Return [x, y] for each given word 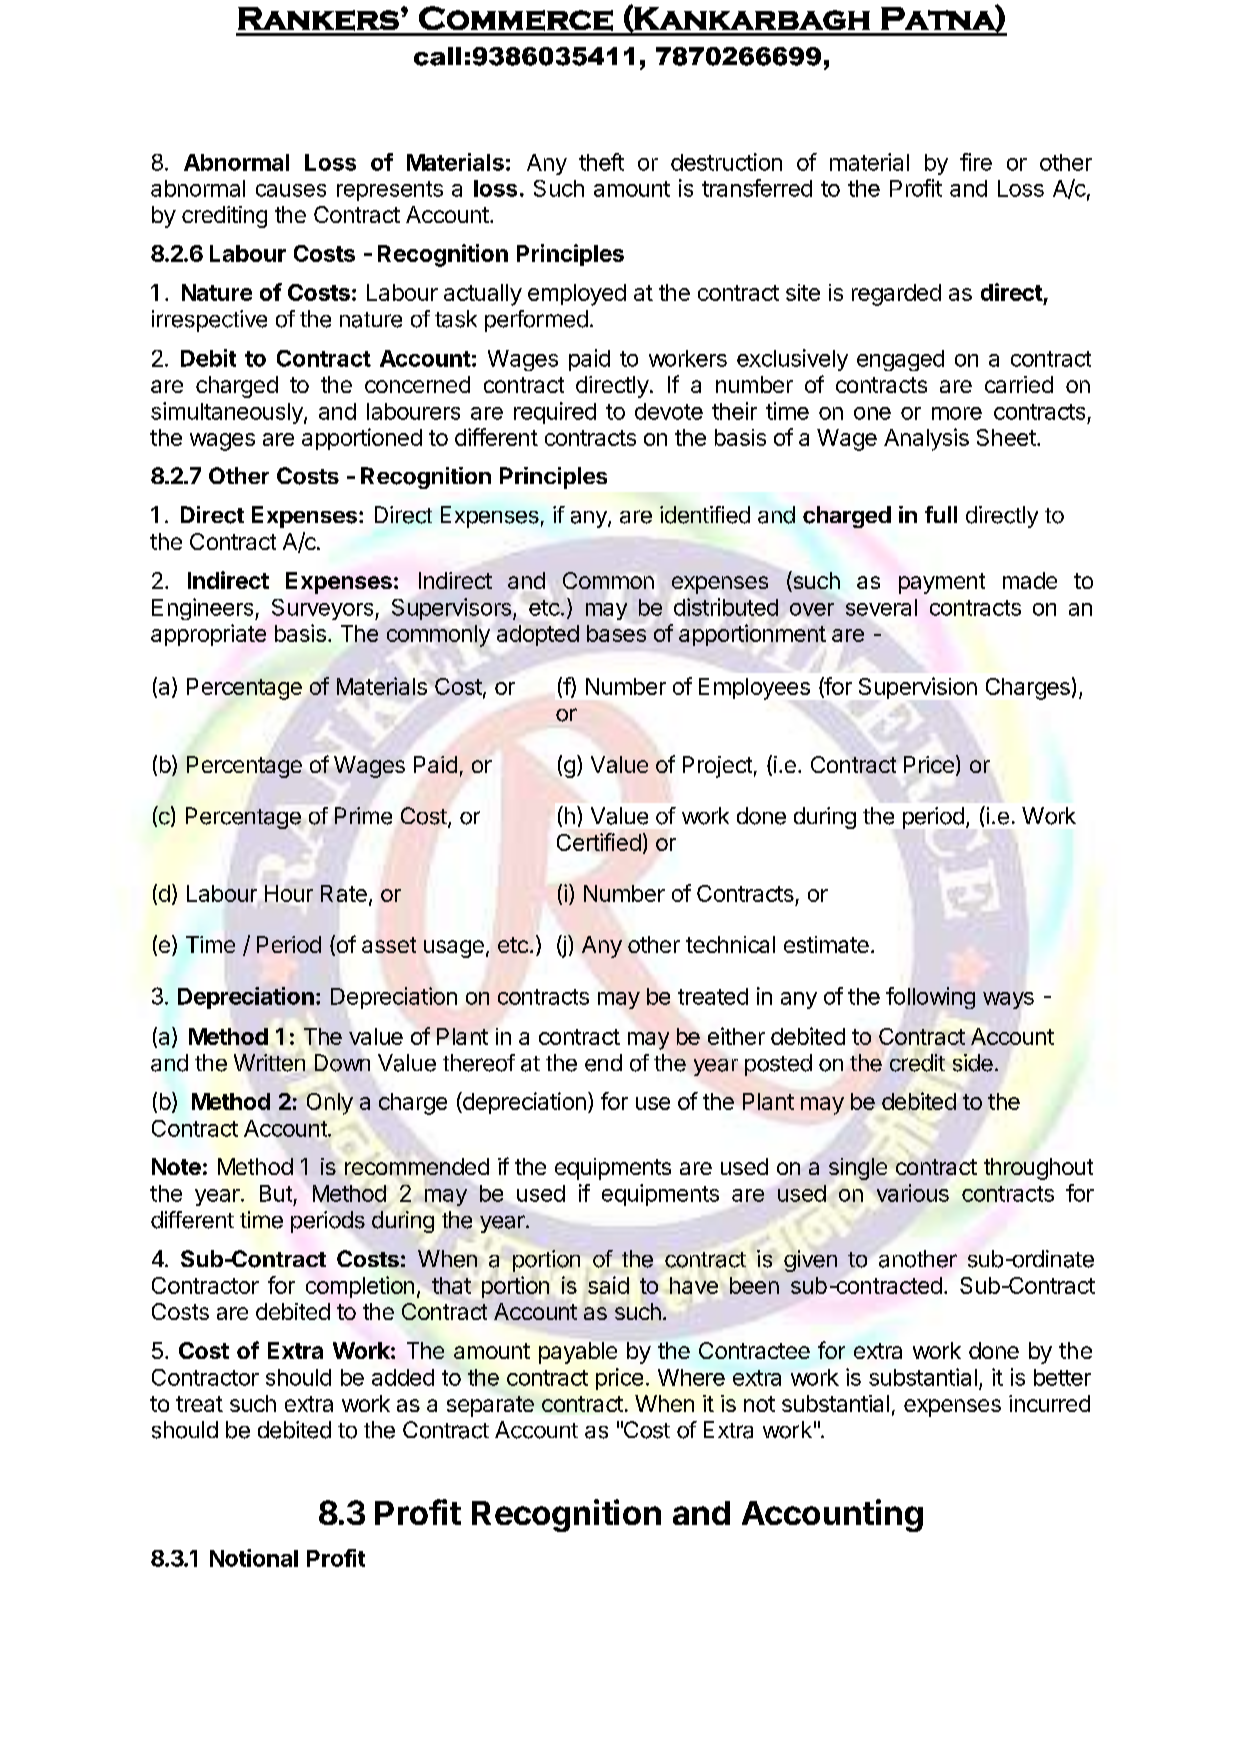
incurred [1049, 1403]
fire [976, 162]
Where [691, 1377]
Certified [599, 842]
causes [291, 190]
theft [601, 162]
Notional [254, 1558]
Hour [289, 893]
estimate [826, 944]
